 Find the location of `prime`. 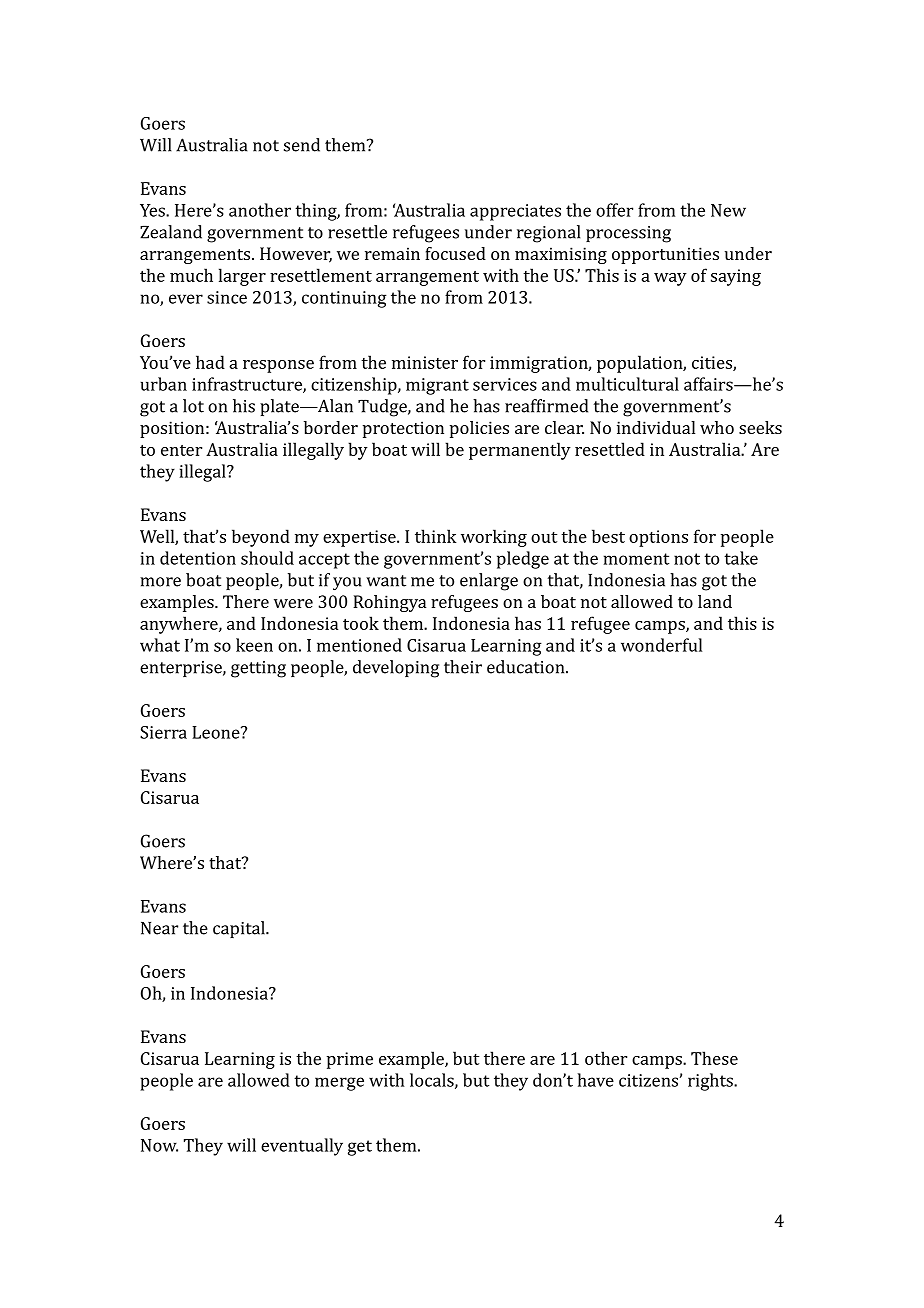

prime is located at coordinates (350, 1060).
